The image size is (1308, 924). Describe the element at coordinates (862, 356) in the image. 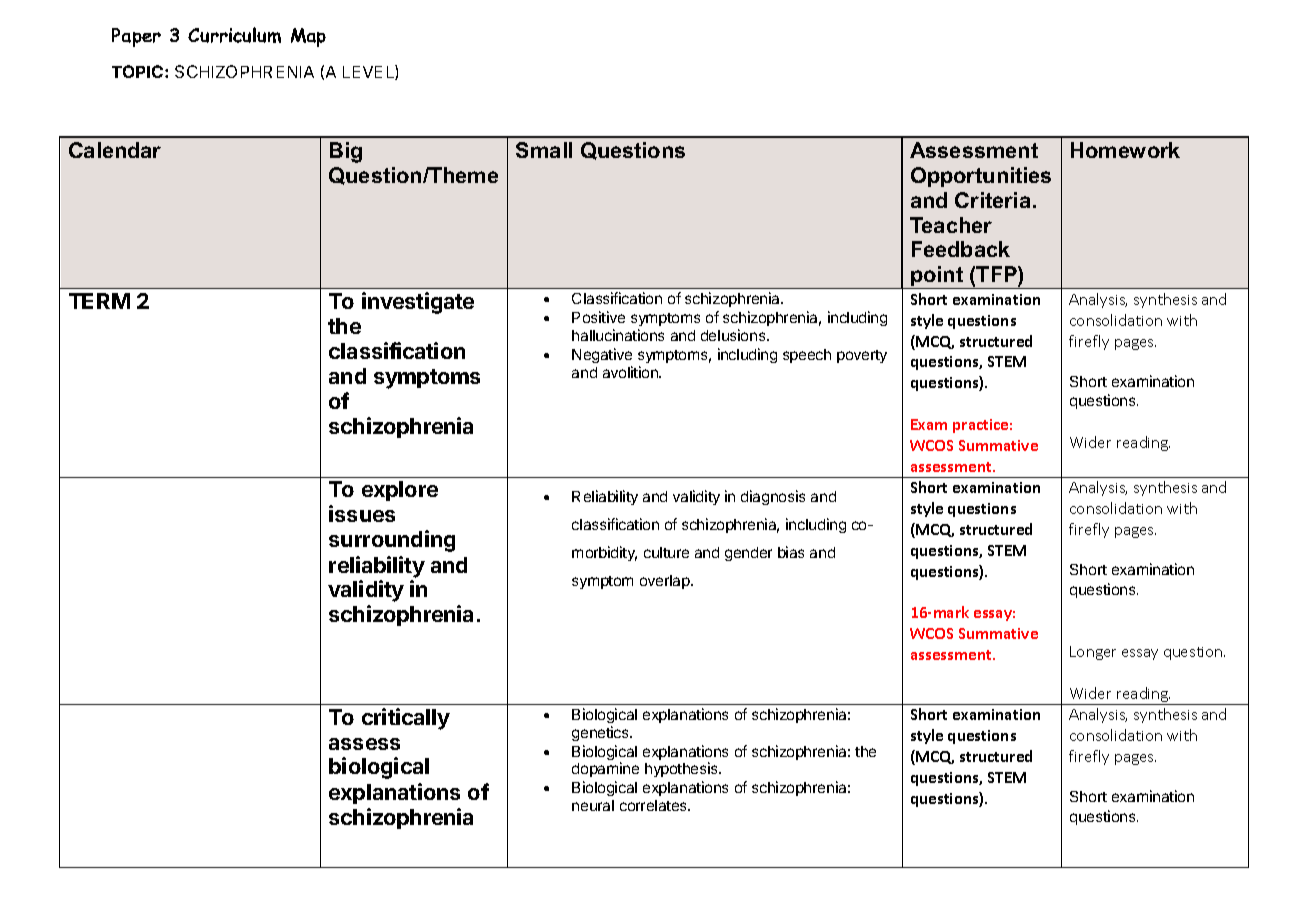

I see `poverty` at that location.
